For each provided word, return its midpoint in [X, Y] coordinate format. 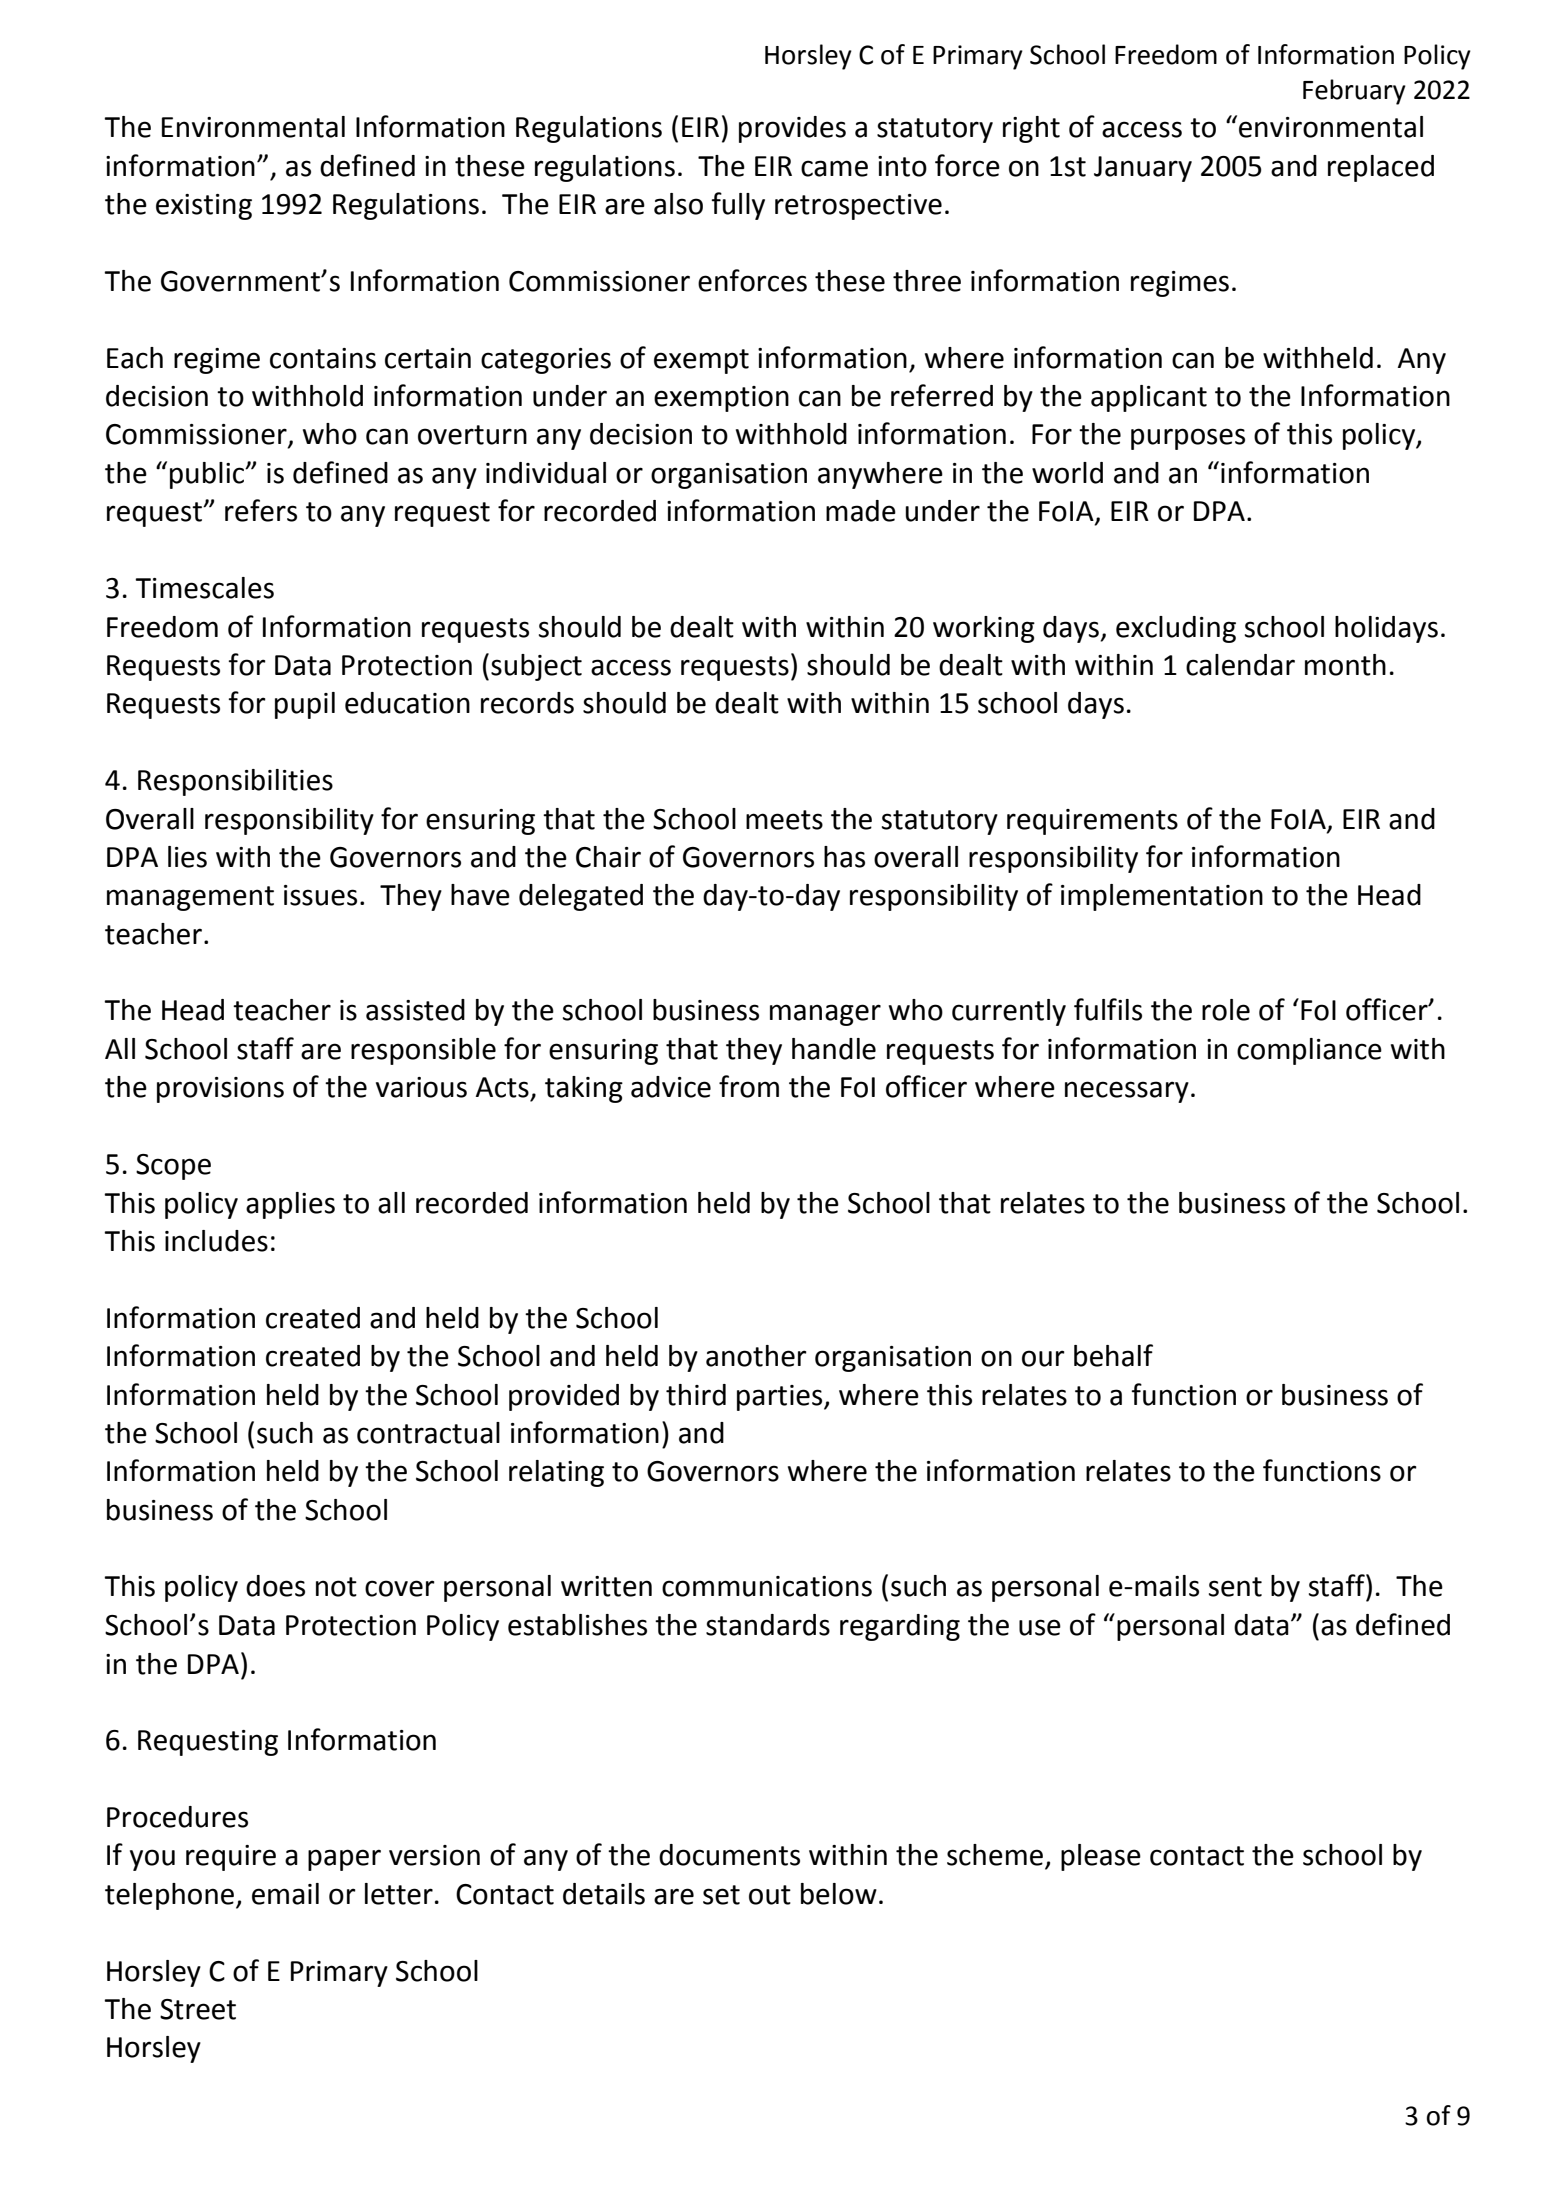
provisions [220, 1090]
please [1101, 1857]
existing [204, 207]
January [1143, 169]
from [749, 1086]
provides [792, 129]
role [1226, 1010]
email [285, 1894]
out [770, 1895]
